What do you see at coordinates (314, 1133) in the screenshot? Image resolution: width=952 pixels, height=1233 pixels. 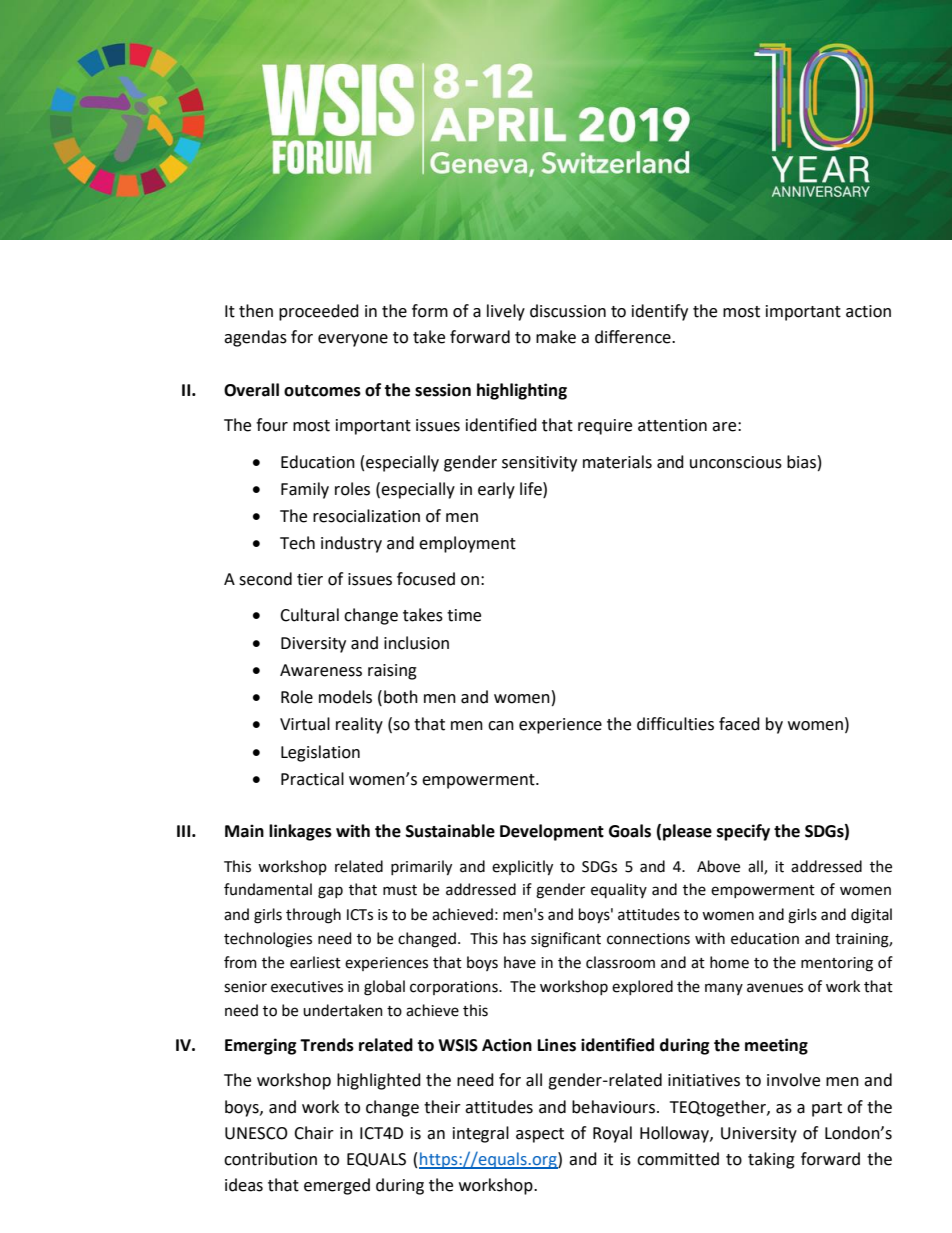 I see `Chair` at bounding box center [314, 1133].
